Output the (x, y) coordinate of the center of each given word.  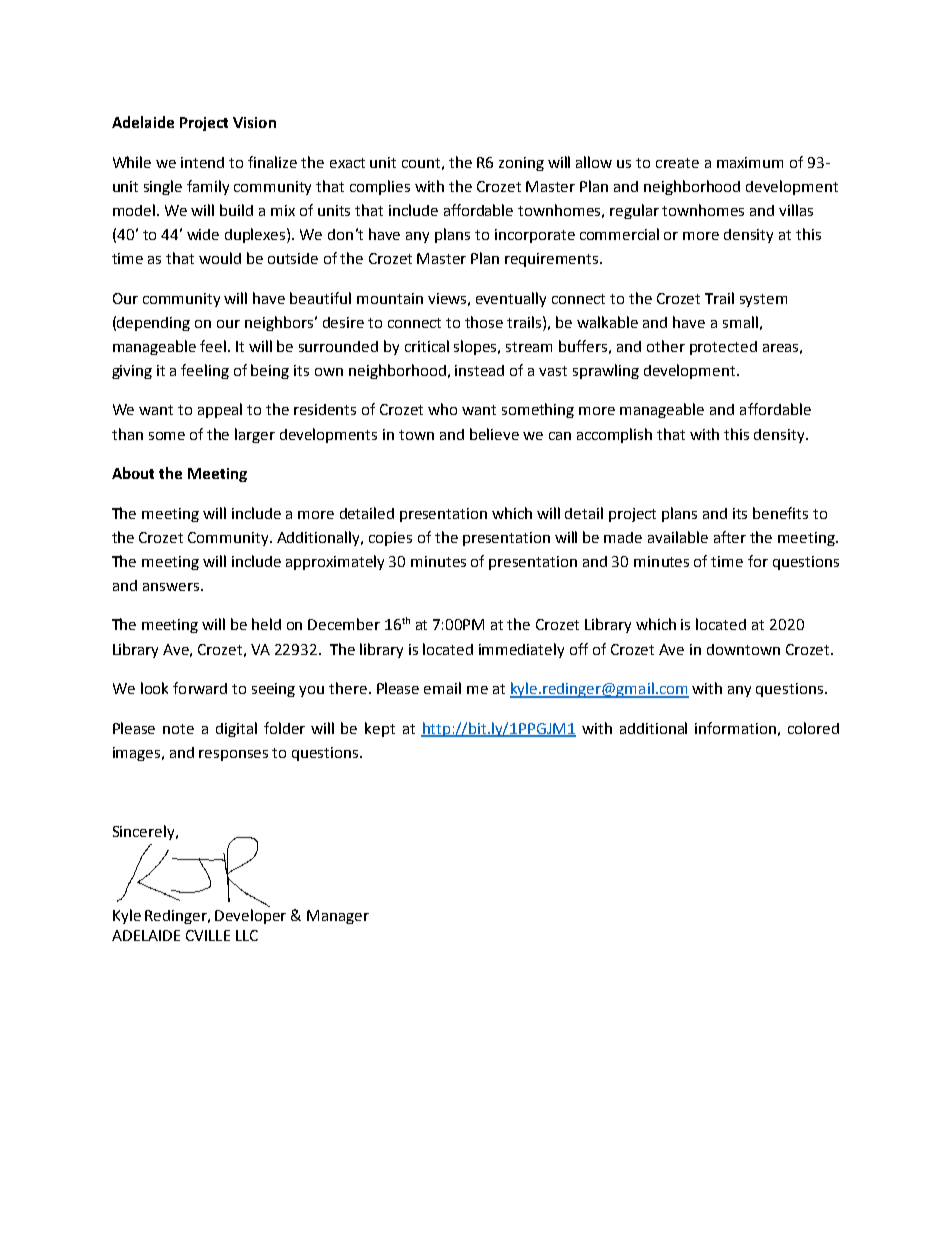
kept (380, 729)
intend (202, 162)
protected (723, 348)
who (442, 409)
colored (813, 728)
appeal (220, 410)
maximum (750, 162)
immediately (521, 650)
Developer (250, 915)
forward (200, 688)
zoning (521, 164)
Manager (338, 917)
